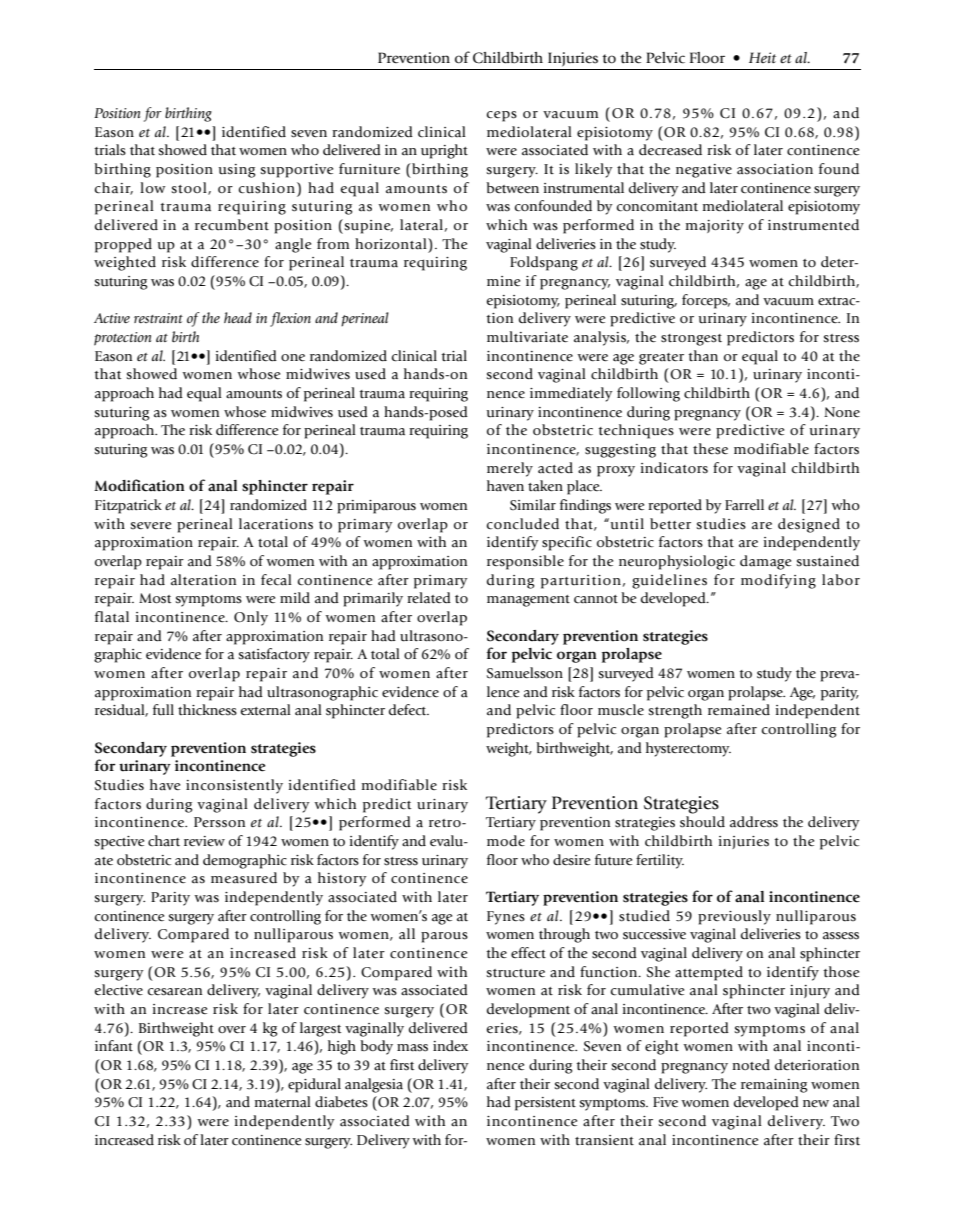  Describe the element at coordinates (510, 469) in the document. I see `merely` at that location.
